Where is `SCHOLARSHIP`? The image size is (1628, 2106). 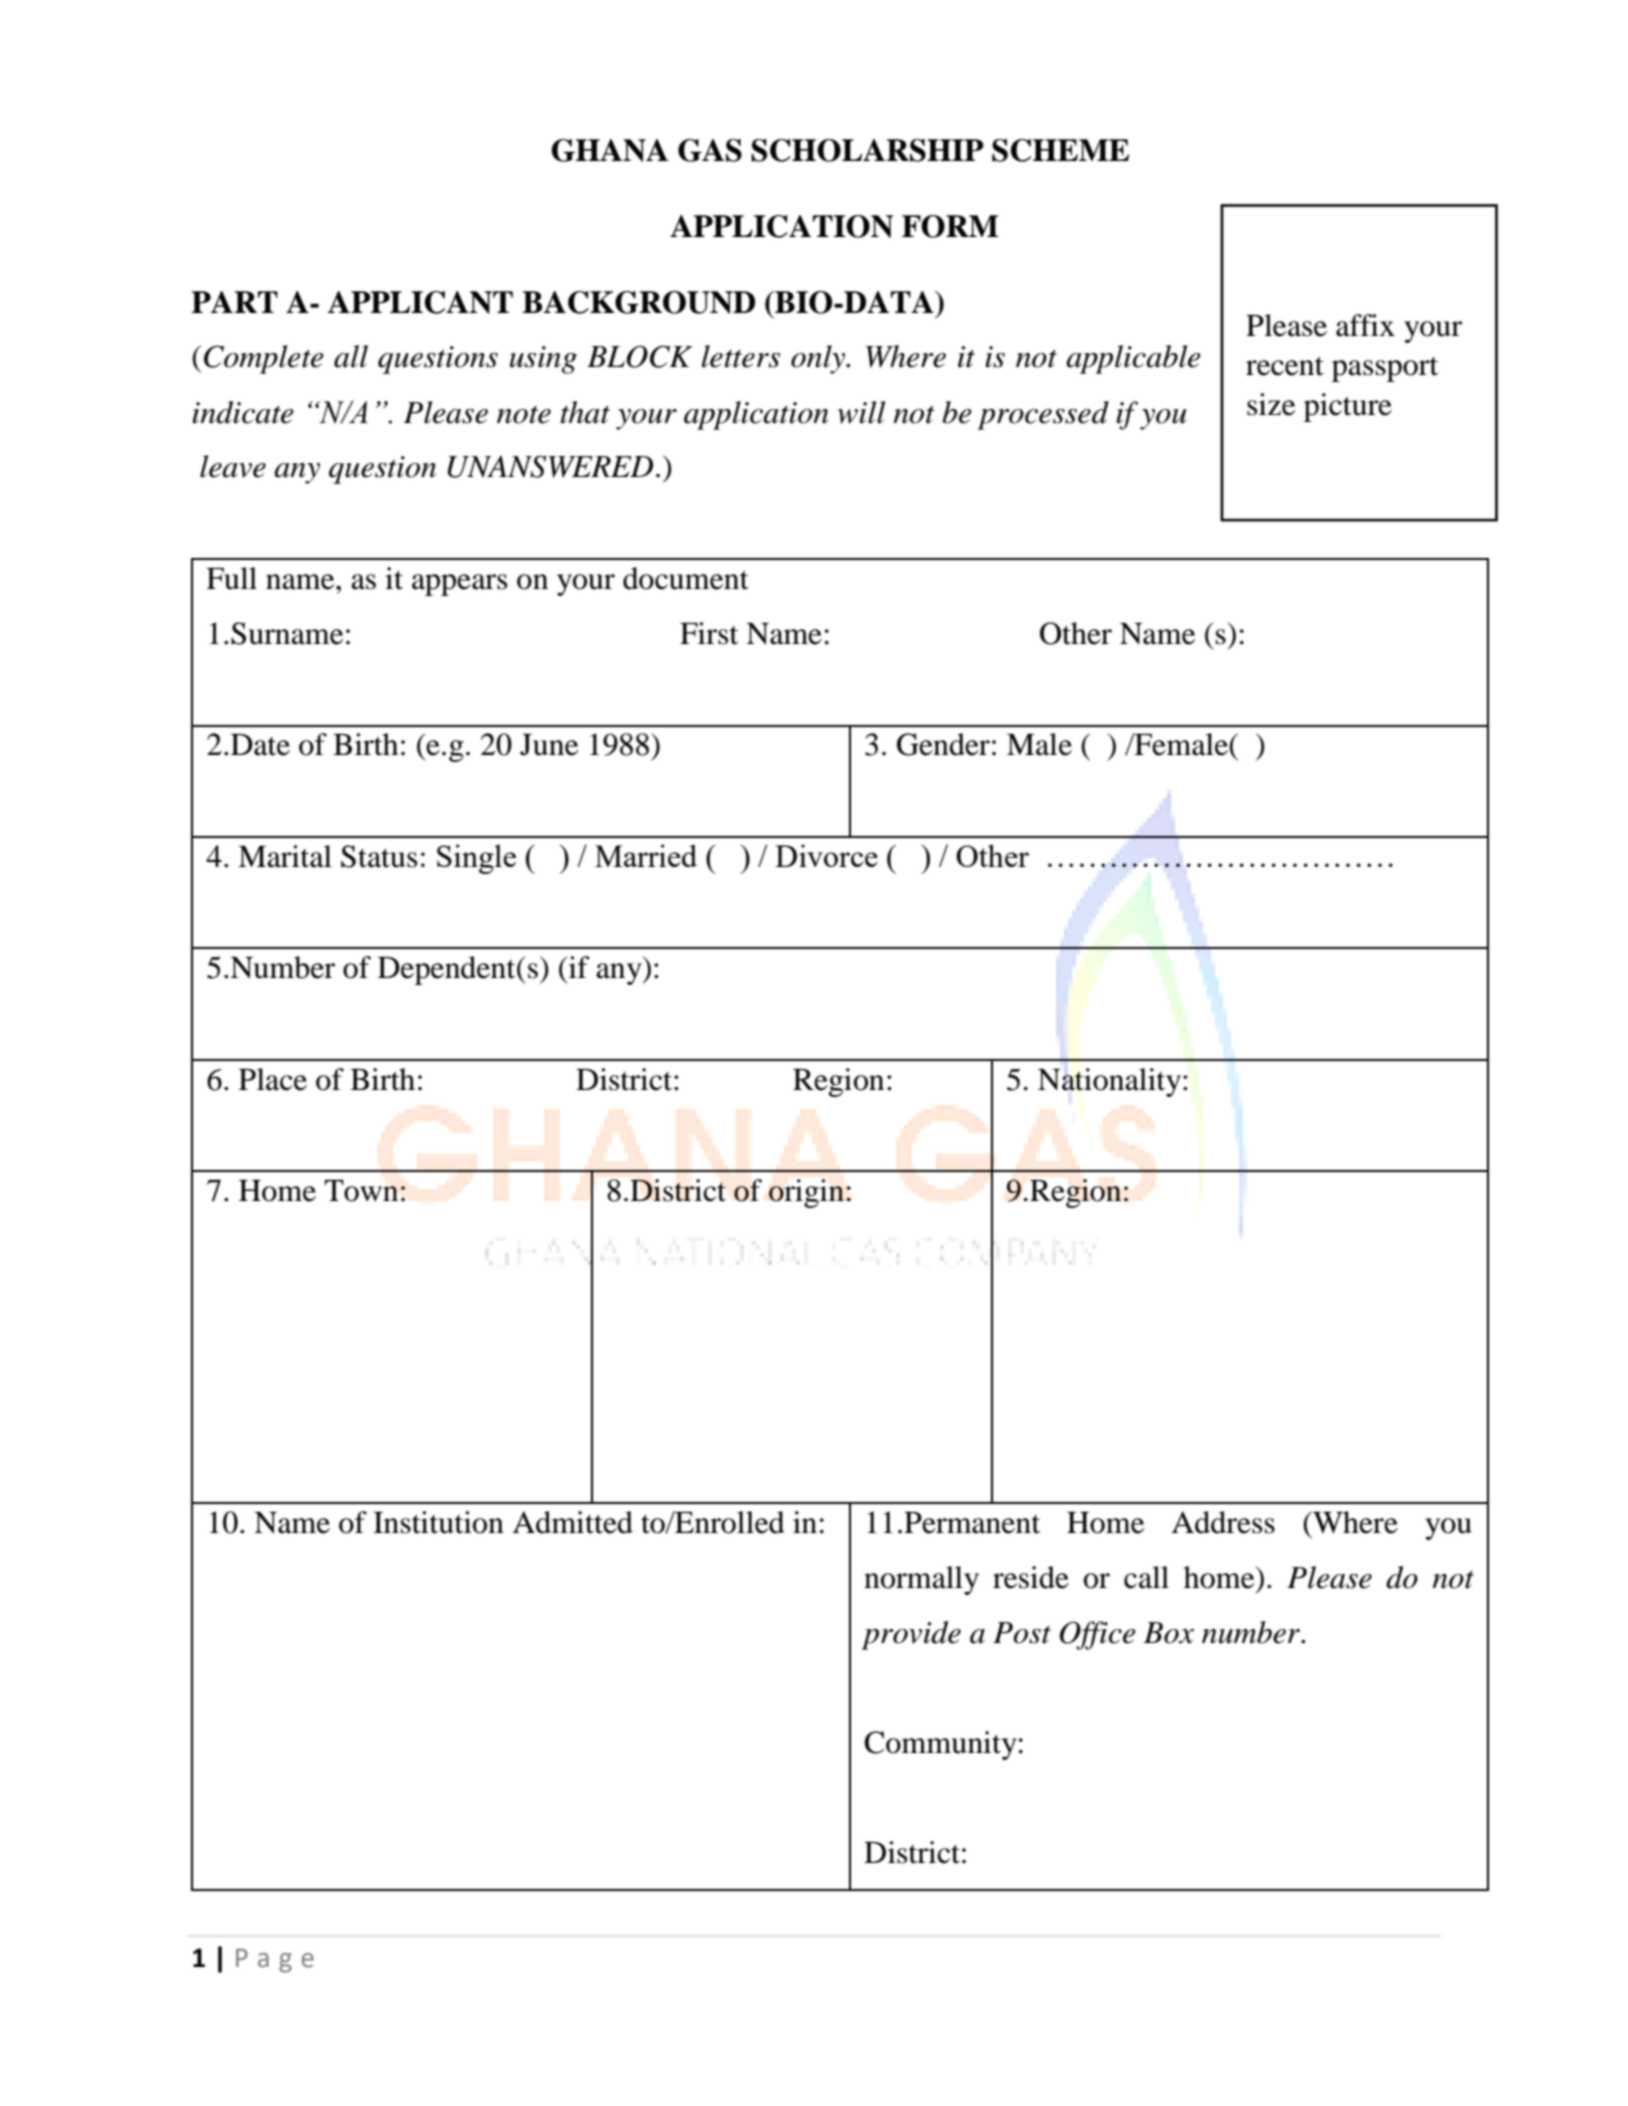 SCHOLARSHIP is located at coordinates (867, 150).
